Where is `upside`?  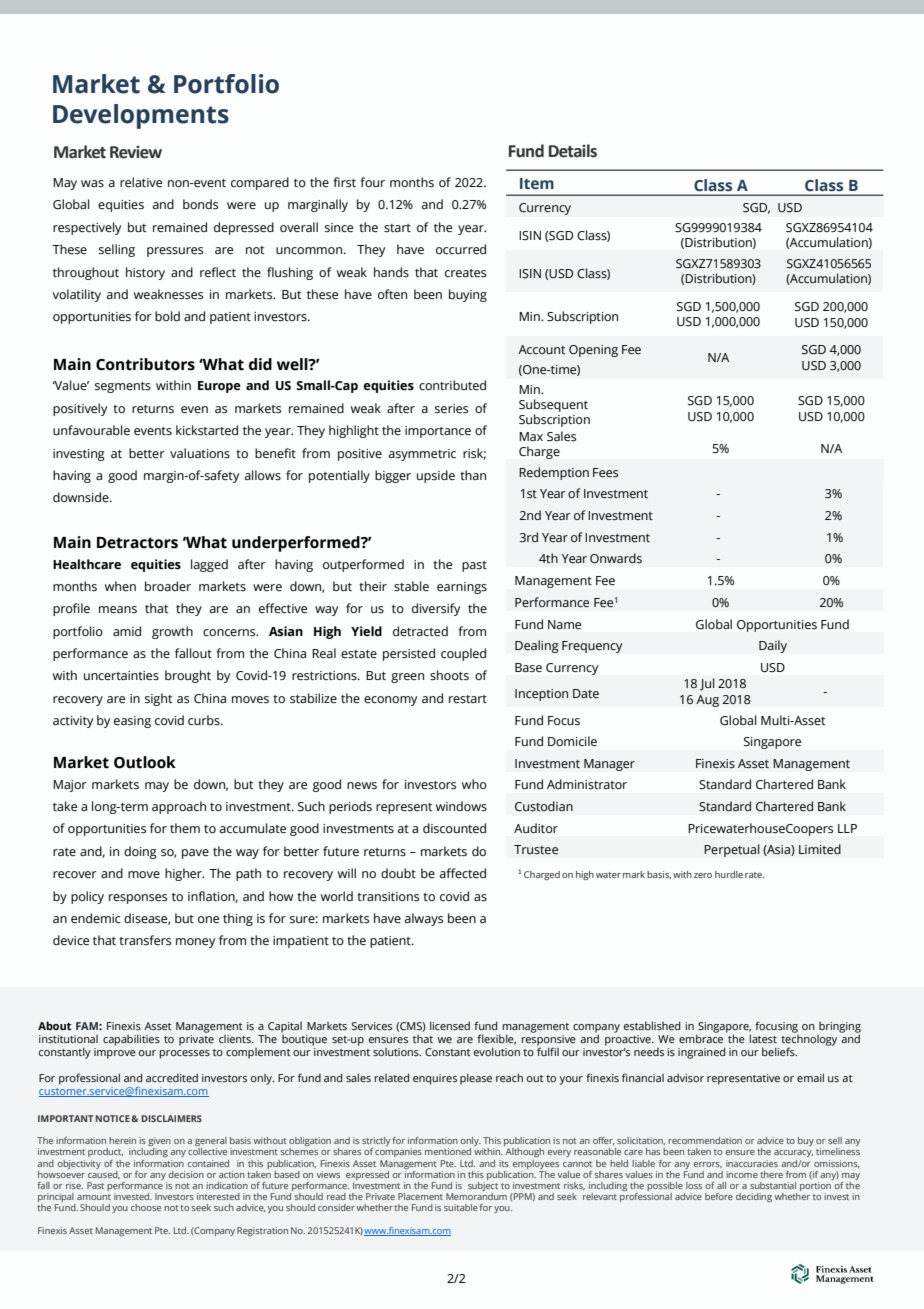
upside is located at coordinates (436, 476).
